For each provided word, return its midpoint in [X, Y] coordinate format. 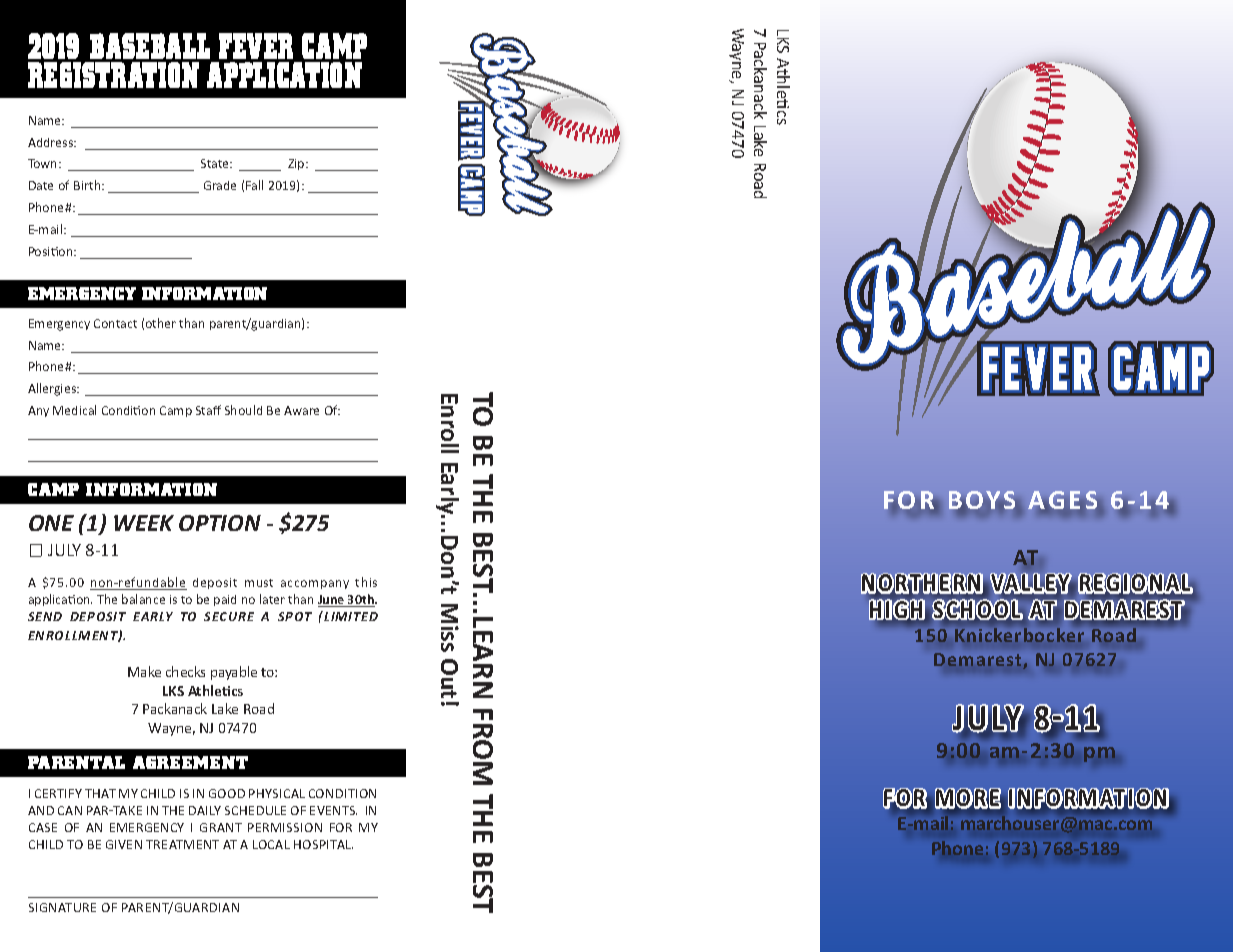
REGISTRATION [113, 75]
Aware [301, 410]
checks [185, 671]
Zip [297, 164]
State [216, 163]
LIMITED [350, 616]
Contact [115, 323]
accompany [315, 584]
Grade [220, 185]
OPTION [220, 523]
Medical [74, 410]
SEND [45, 616]
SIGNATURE [62, 907]
